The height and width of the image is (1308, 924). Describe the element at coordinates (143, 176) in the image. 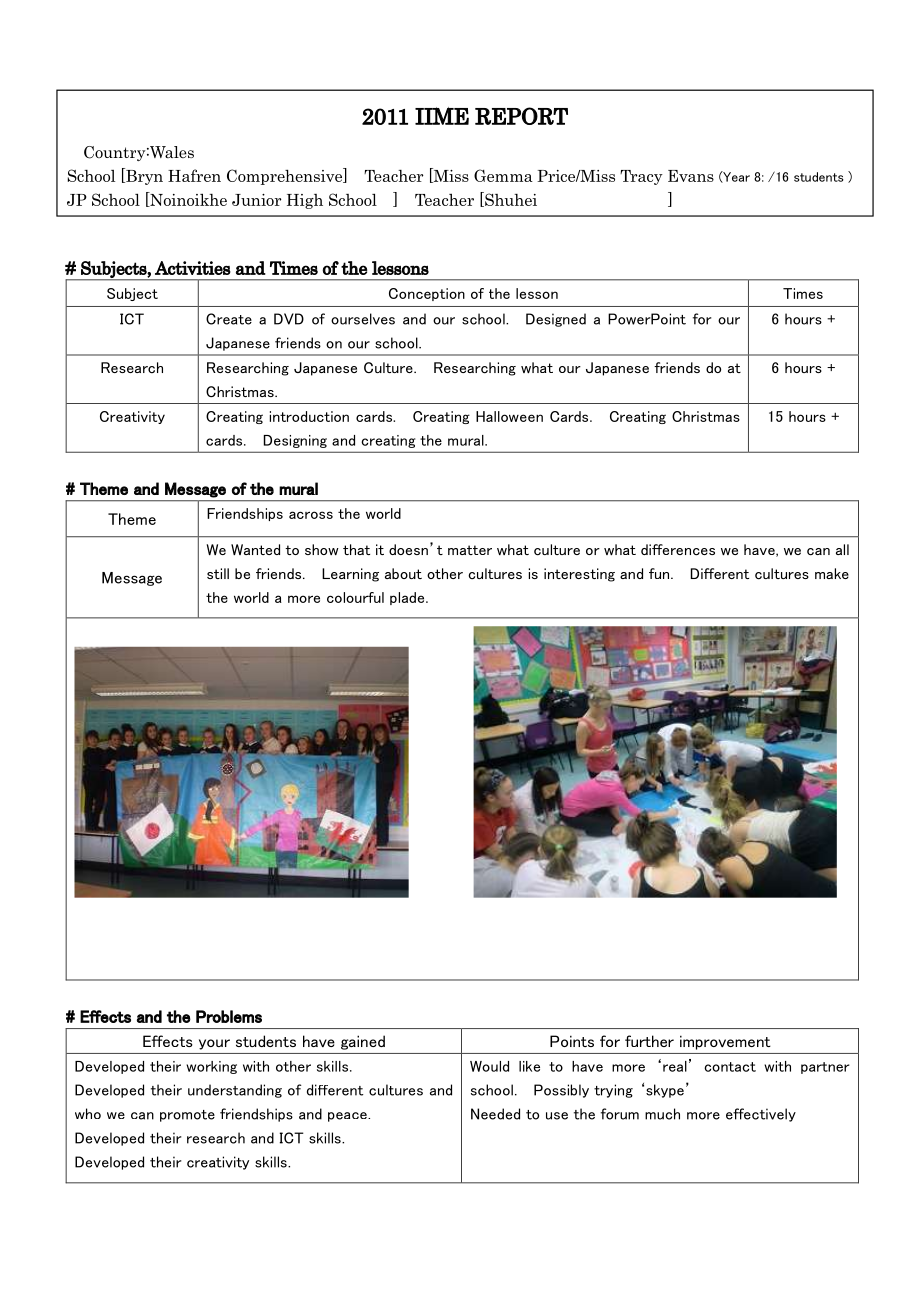

I see `Bryn` at that location.
